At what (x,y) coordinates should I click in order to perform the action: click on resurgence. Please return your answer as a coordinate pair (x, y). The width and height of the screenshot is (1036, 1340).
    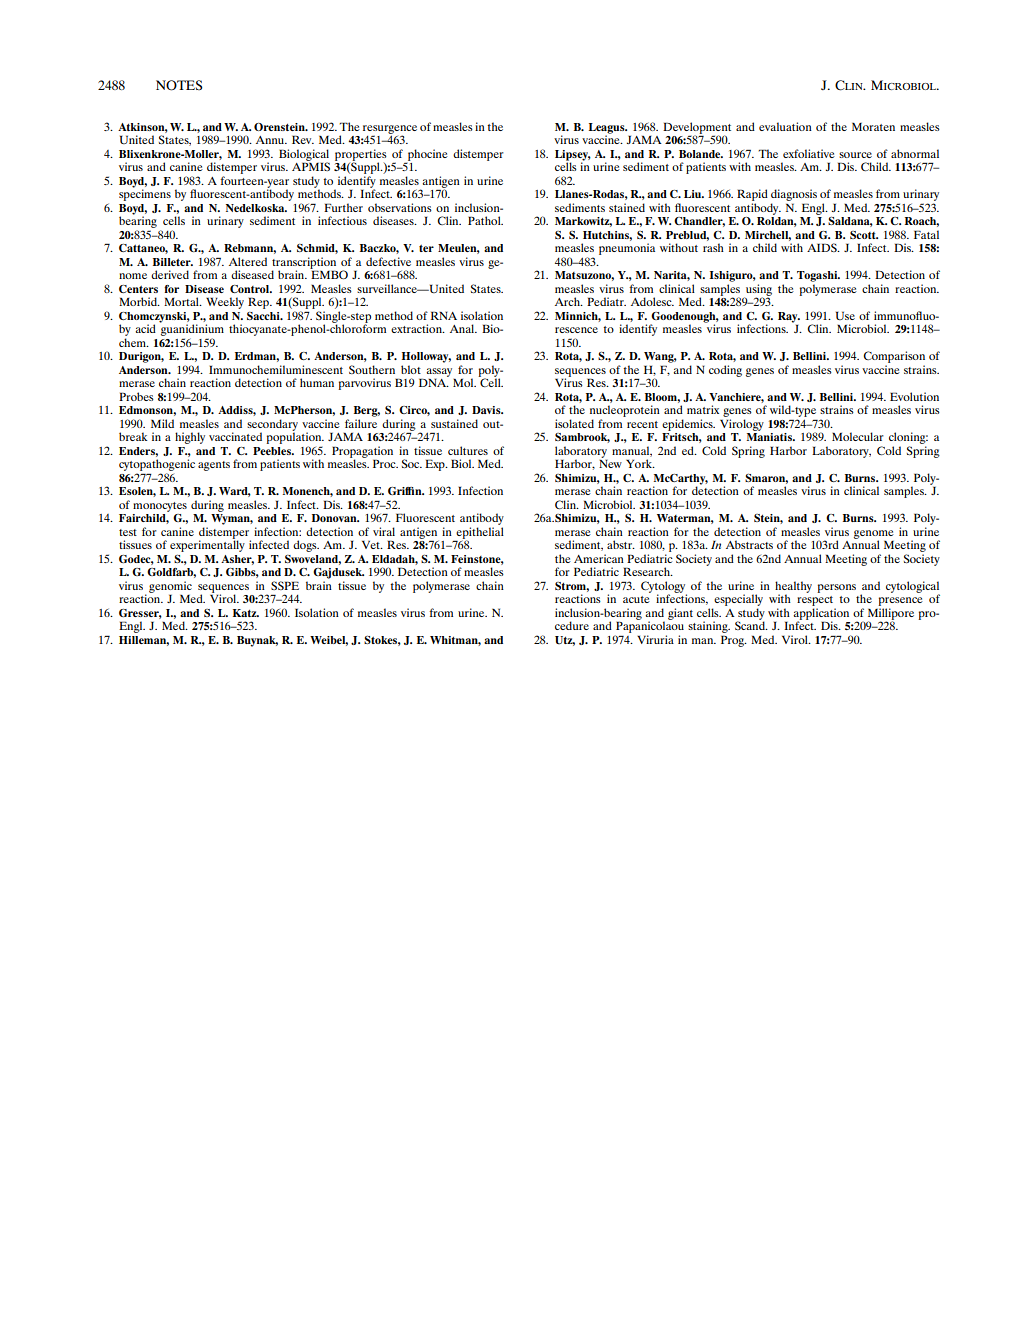
    Looking at the image, I should click on (390, 130).
